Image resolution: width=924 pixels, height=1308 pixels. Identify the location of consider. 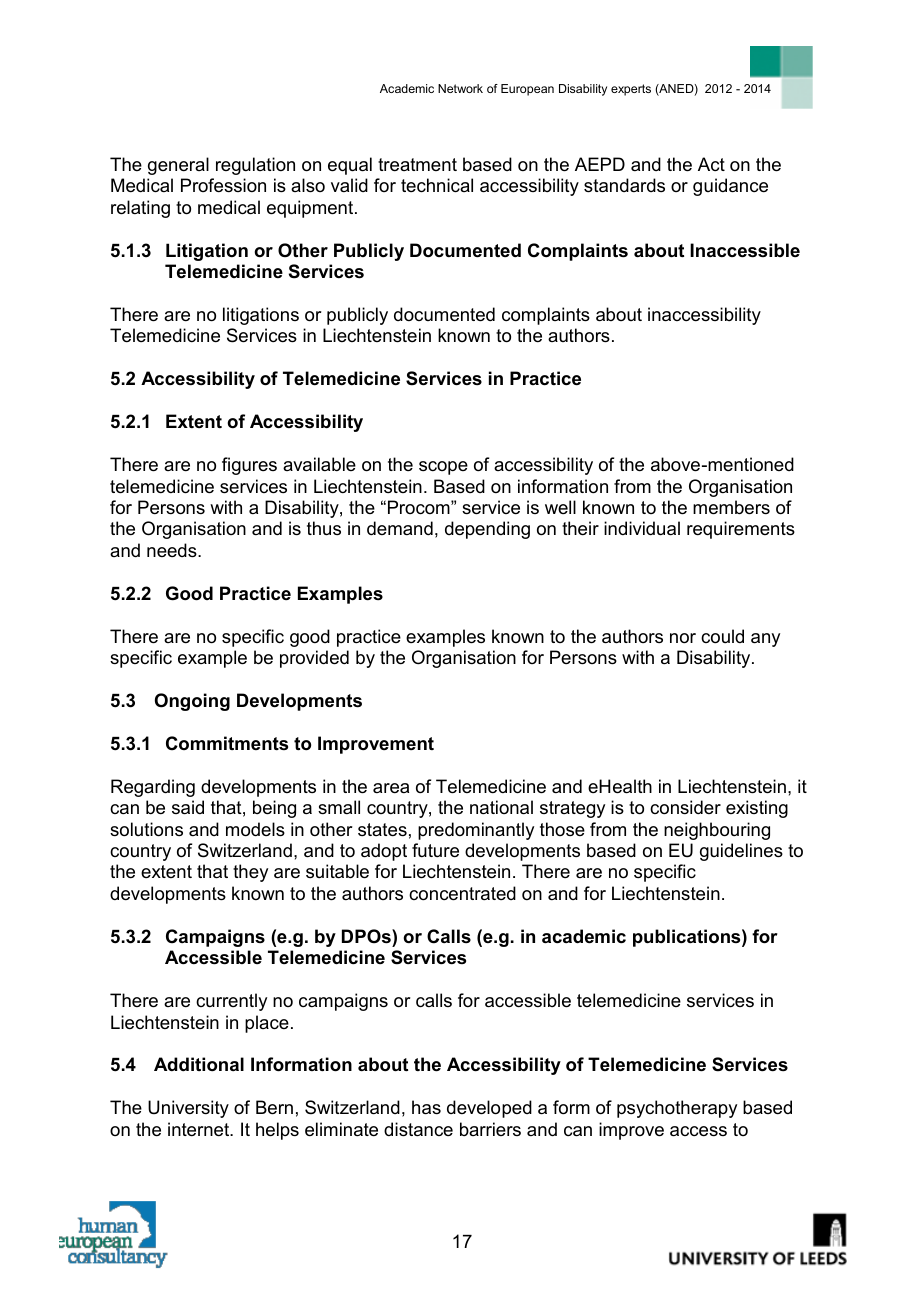
(685, 807).
